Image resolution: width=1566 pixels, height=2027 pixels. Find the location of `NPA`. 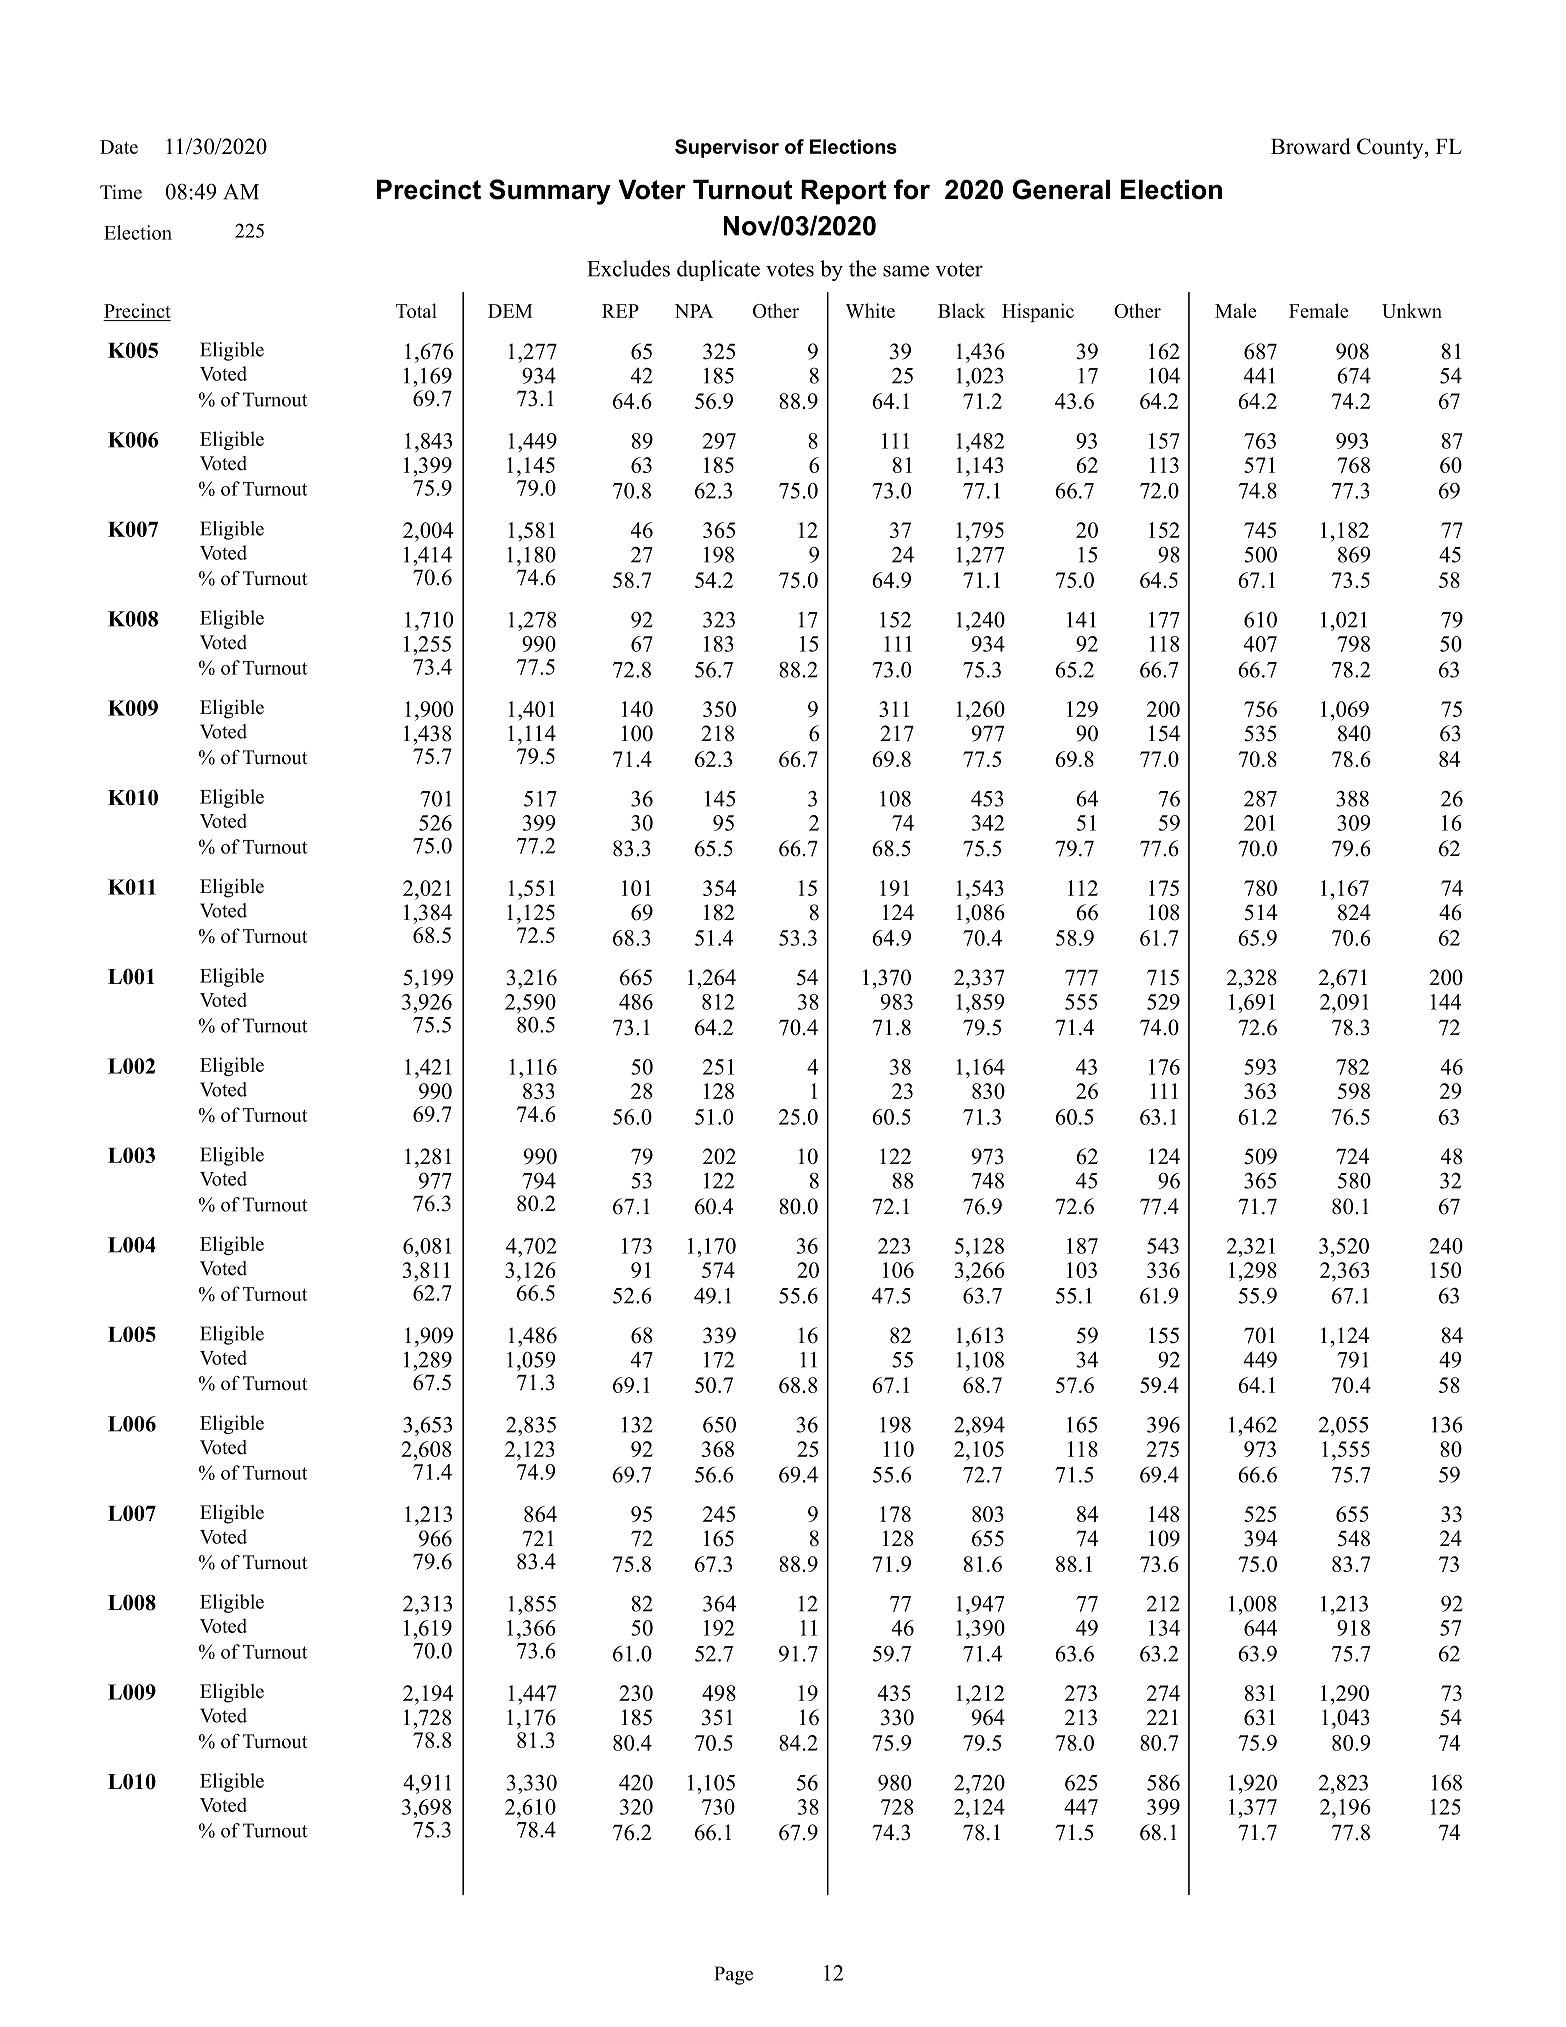

NPA is located at coordinates (693, 311).
